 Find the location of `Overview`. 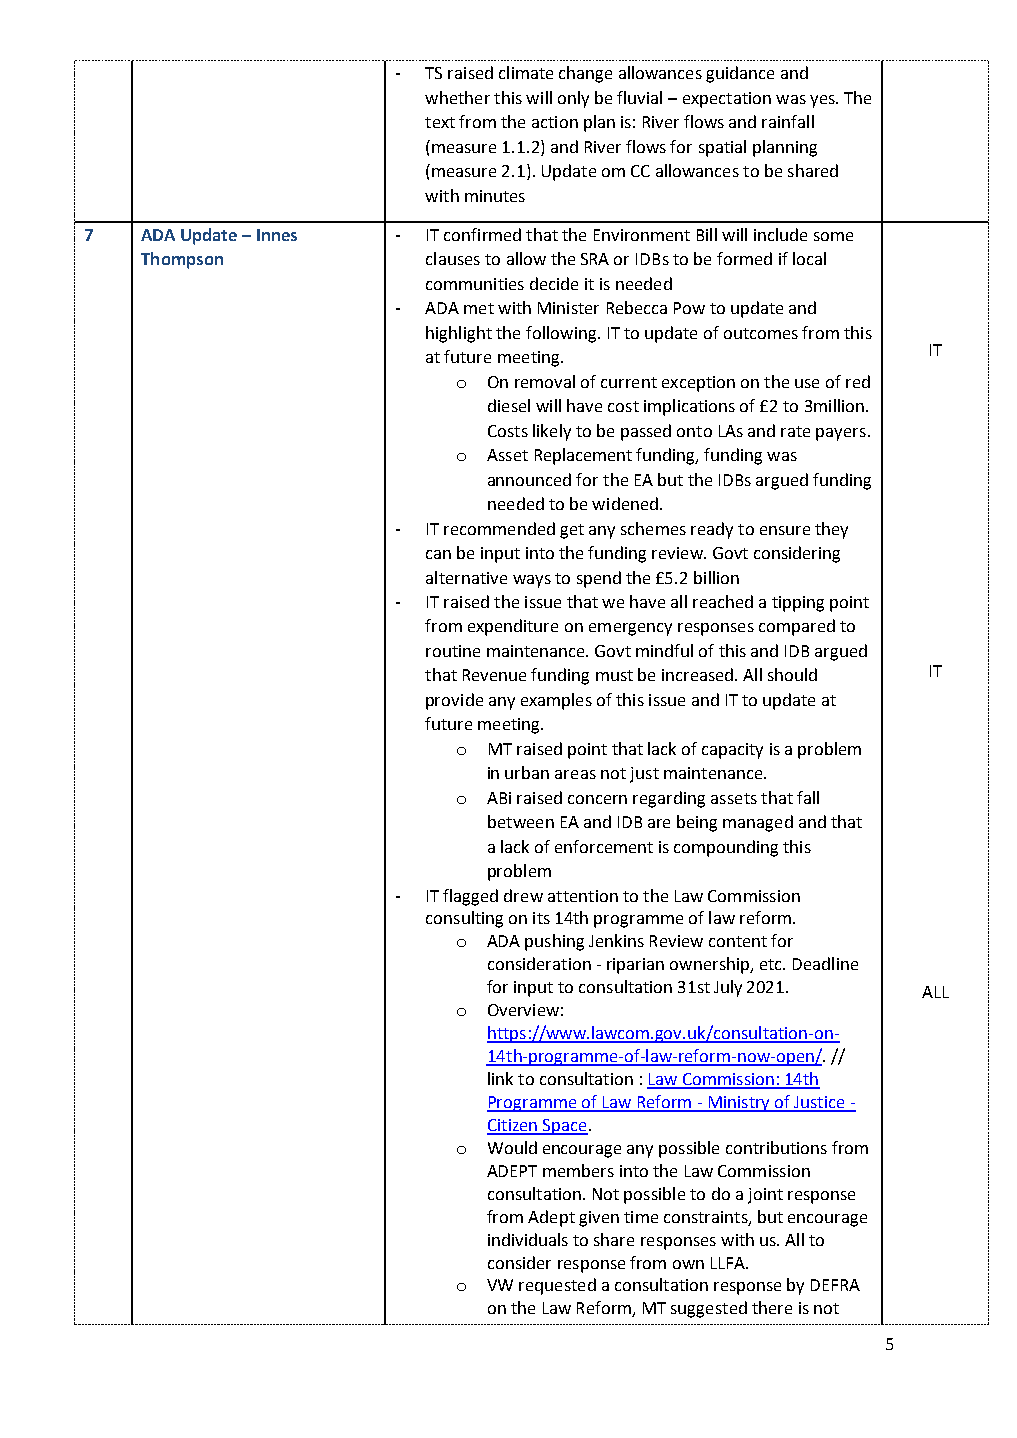

Overview is located at coordinates (523, 1010).
